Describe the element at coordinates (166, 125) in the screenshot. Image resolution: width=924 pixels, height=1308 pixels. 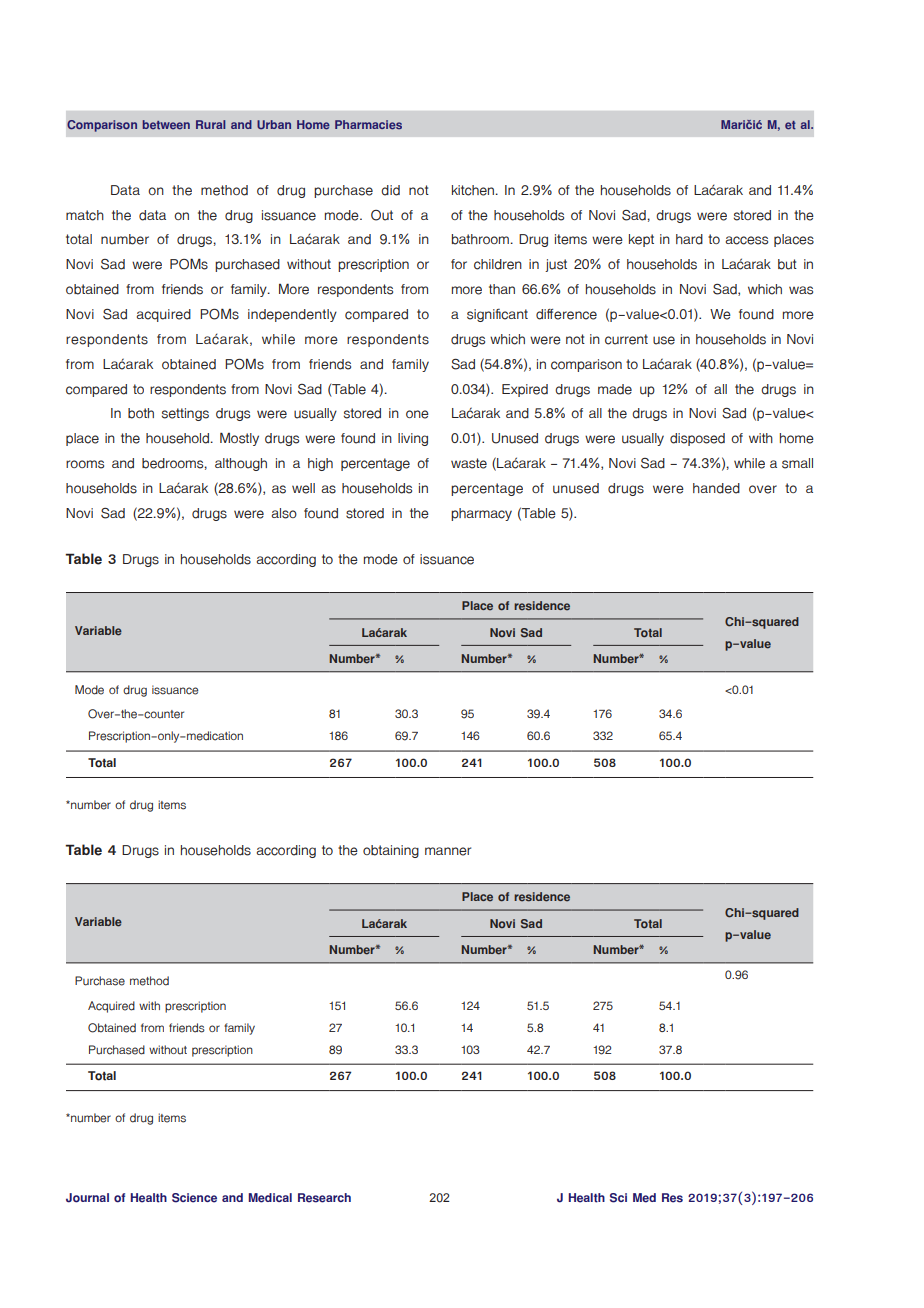
I see `between` at that location.
